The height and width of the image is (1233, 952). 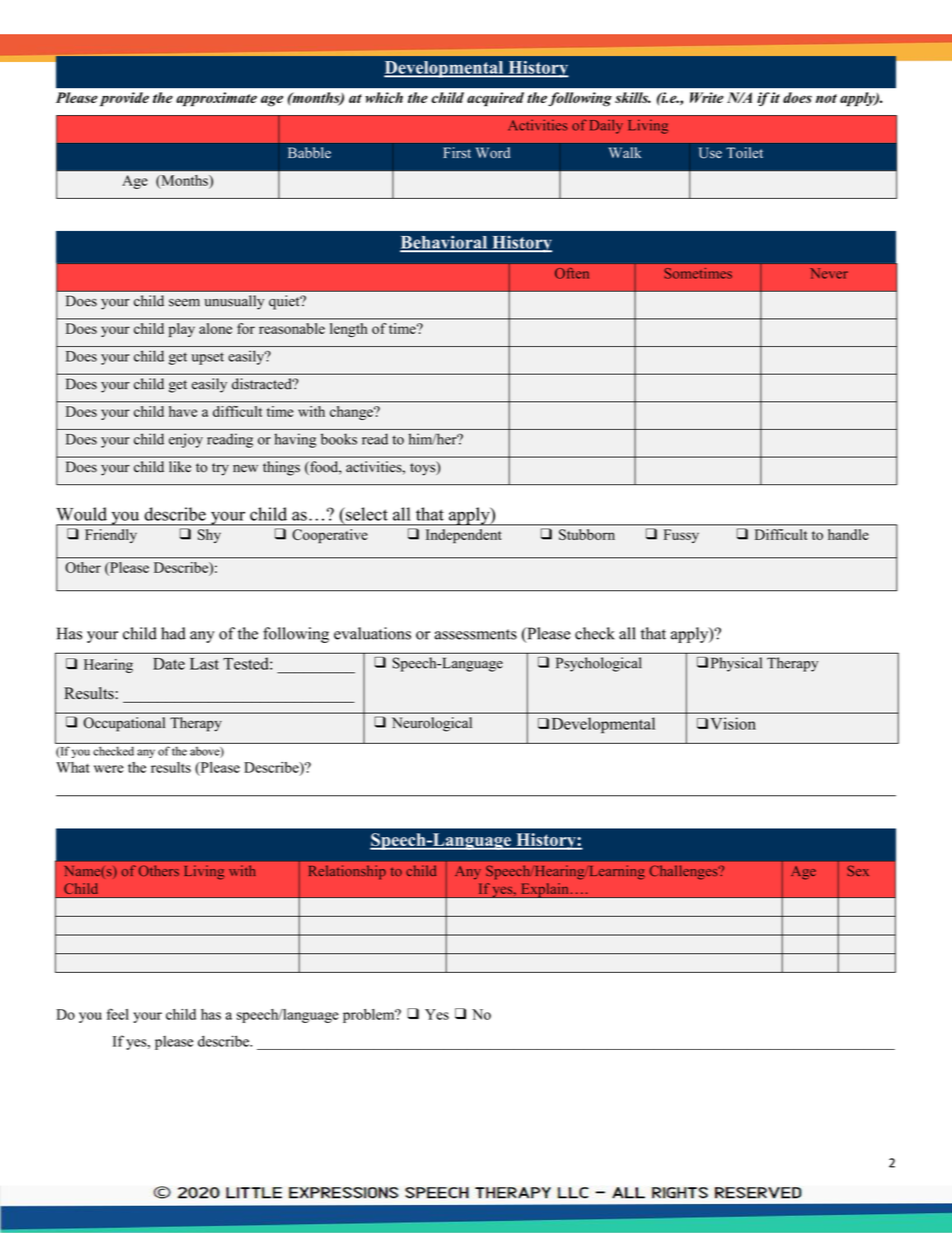 I want to click on First, so click(x=457, y=152).
